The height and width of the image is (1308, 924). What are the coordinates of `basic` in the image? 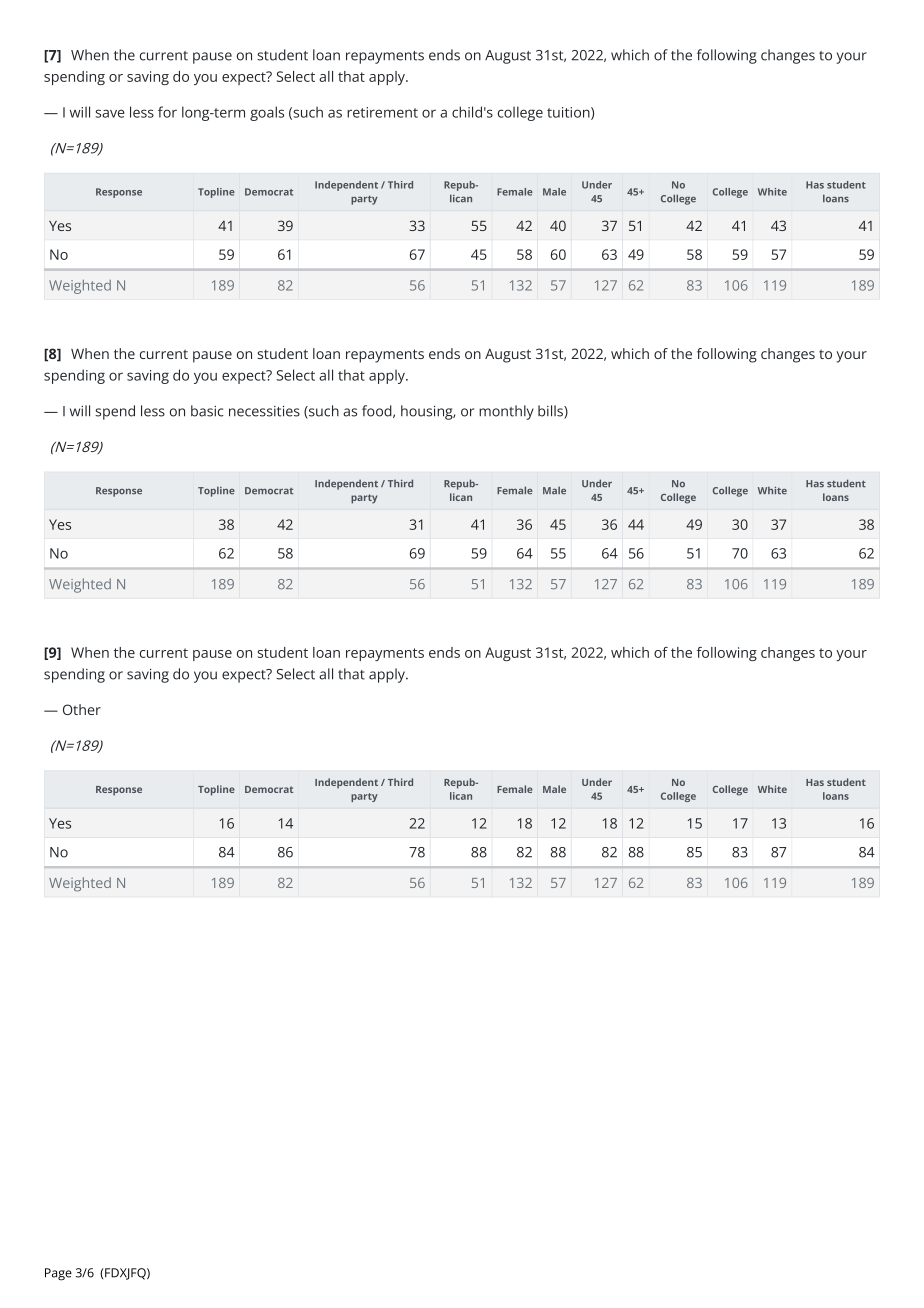 It's located at (207, 411).
